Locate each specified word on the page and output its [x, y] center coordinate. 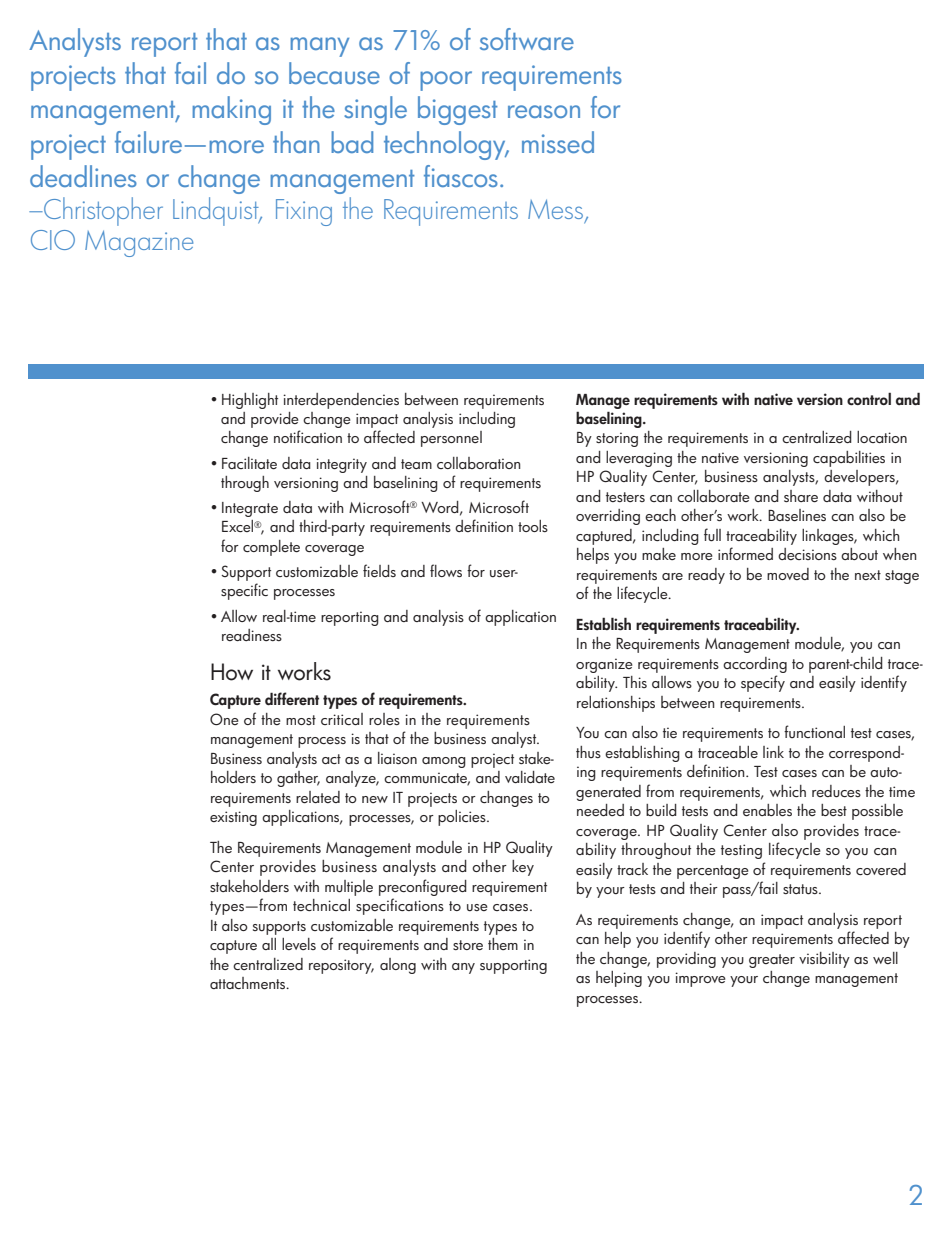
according [755, 665]
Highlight [250, 401]
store [468, 945]
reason [544, 111]
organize [604, 665]
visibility [824, 960]
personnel [451, 439]
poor [446, 81]
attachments [249, 983]
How [232, 672]
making [232, 110]
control [869, 399]
